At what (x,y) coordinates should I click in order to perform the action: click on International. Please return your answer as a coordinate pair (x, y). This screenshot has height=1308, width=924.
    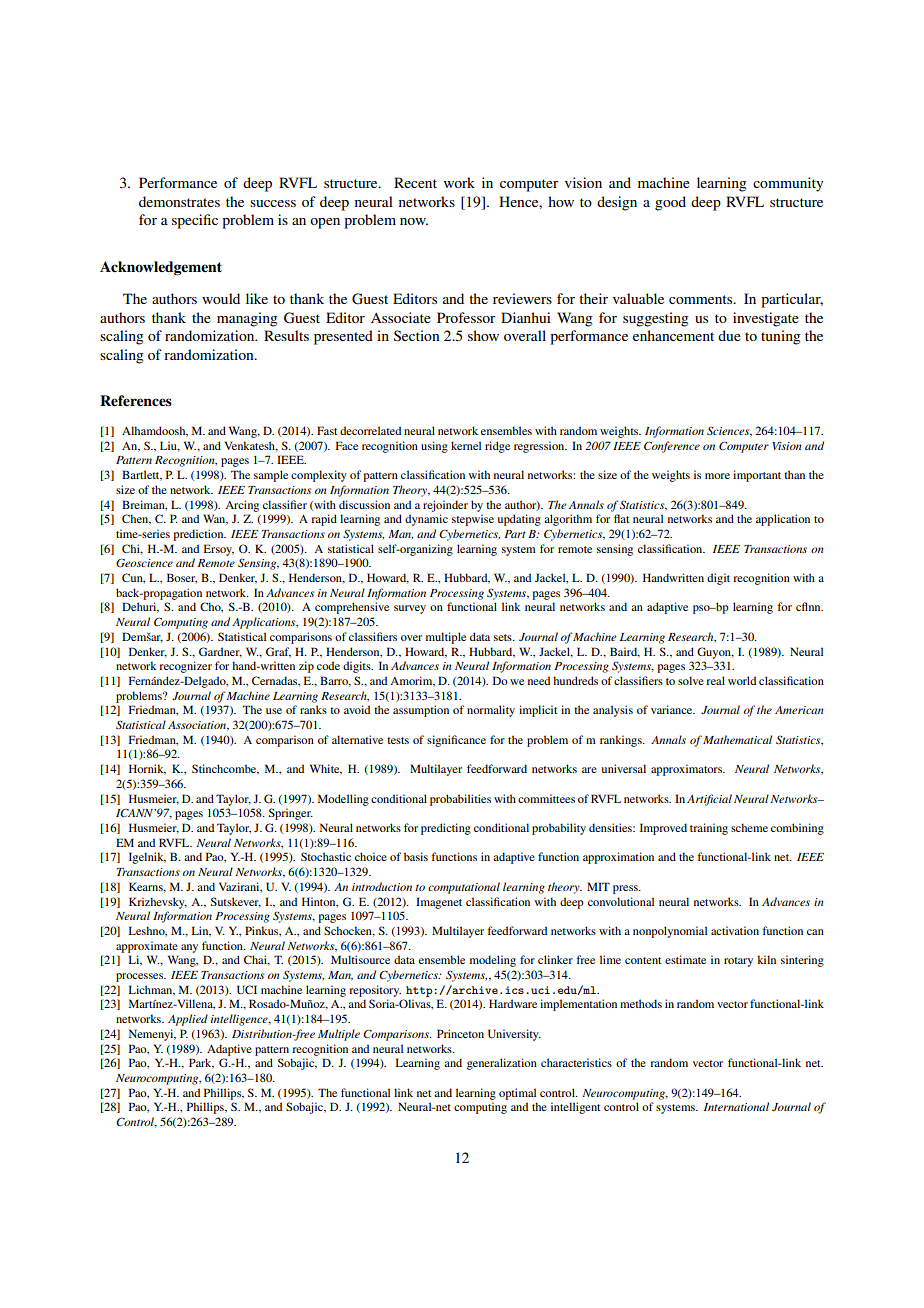
    Looking at the image, I should click on (736, 1106).
